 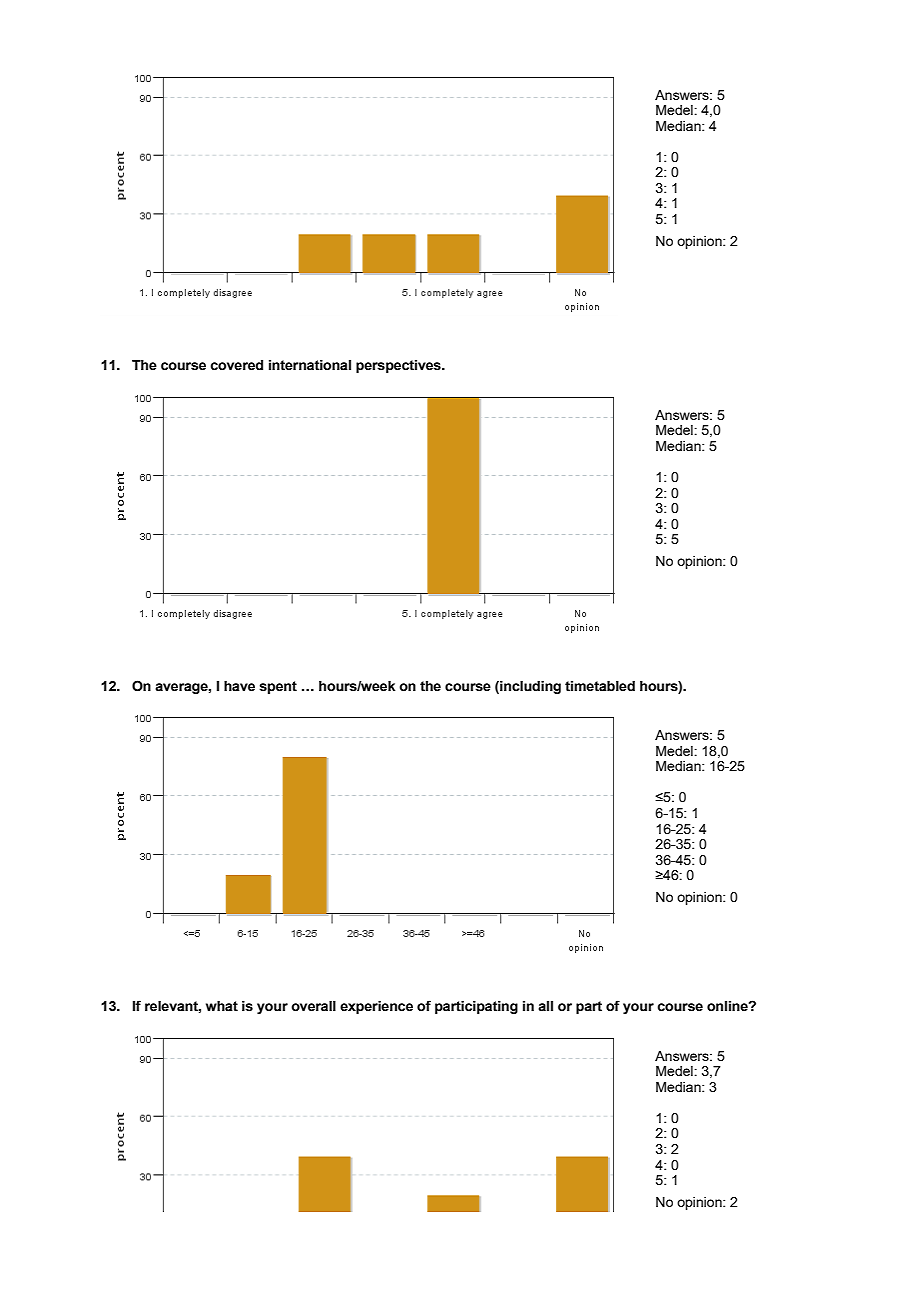 What do you see at coordinates (399, 366) in the image?
I see `perspectives` at bounding box center [399, 366].
